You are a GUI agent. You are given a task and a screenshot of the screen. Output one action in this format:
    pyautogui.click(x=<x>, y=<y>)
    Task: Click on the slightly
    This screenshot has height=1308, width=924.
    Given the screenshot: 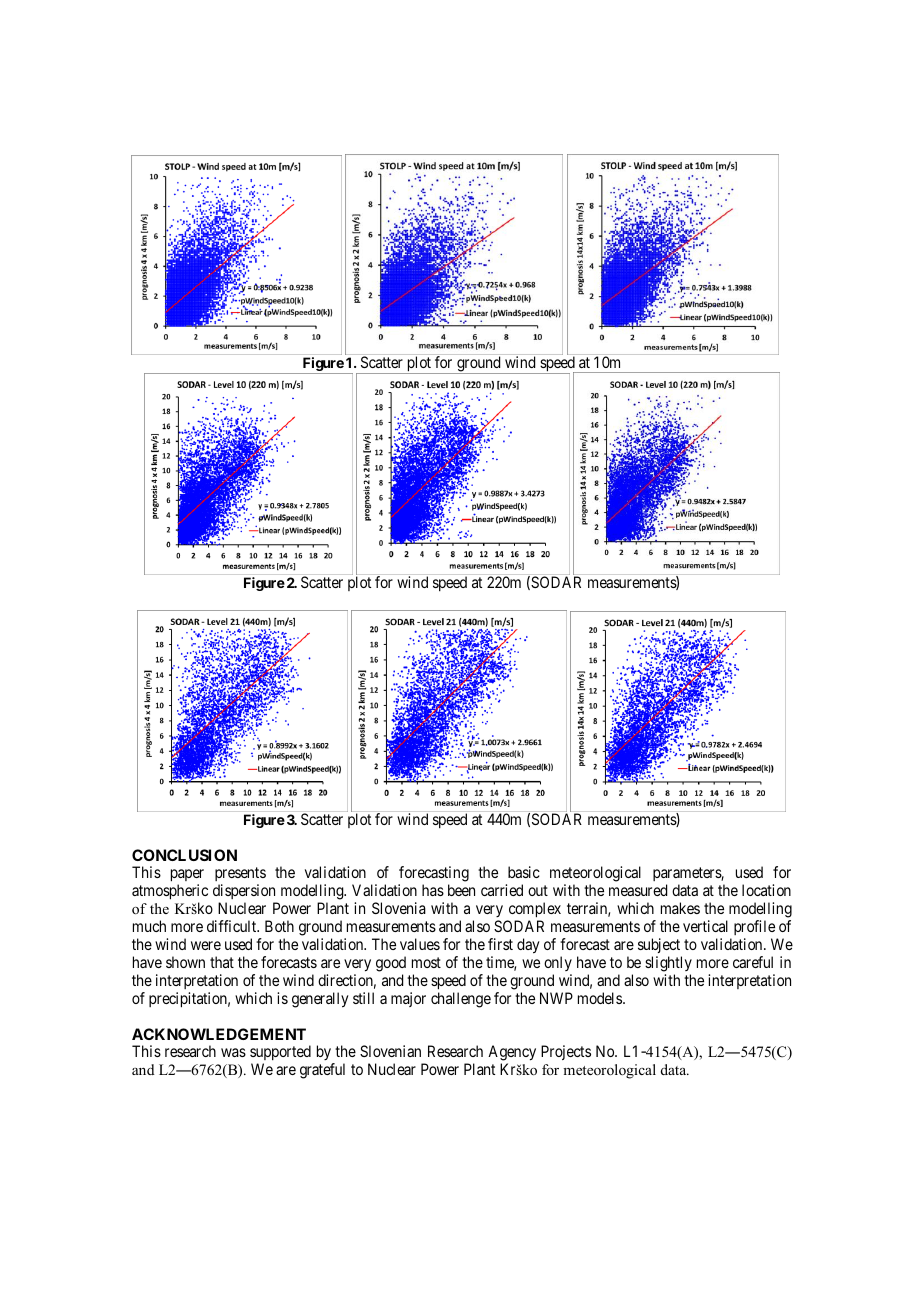 What is the action you would take?
    pyautogui.click(x=668, y=964)
